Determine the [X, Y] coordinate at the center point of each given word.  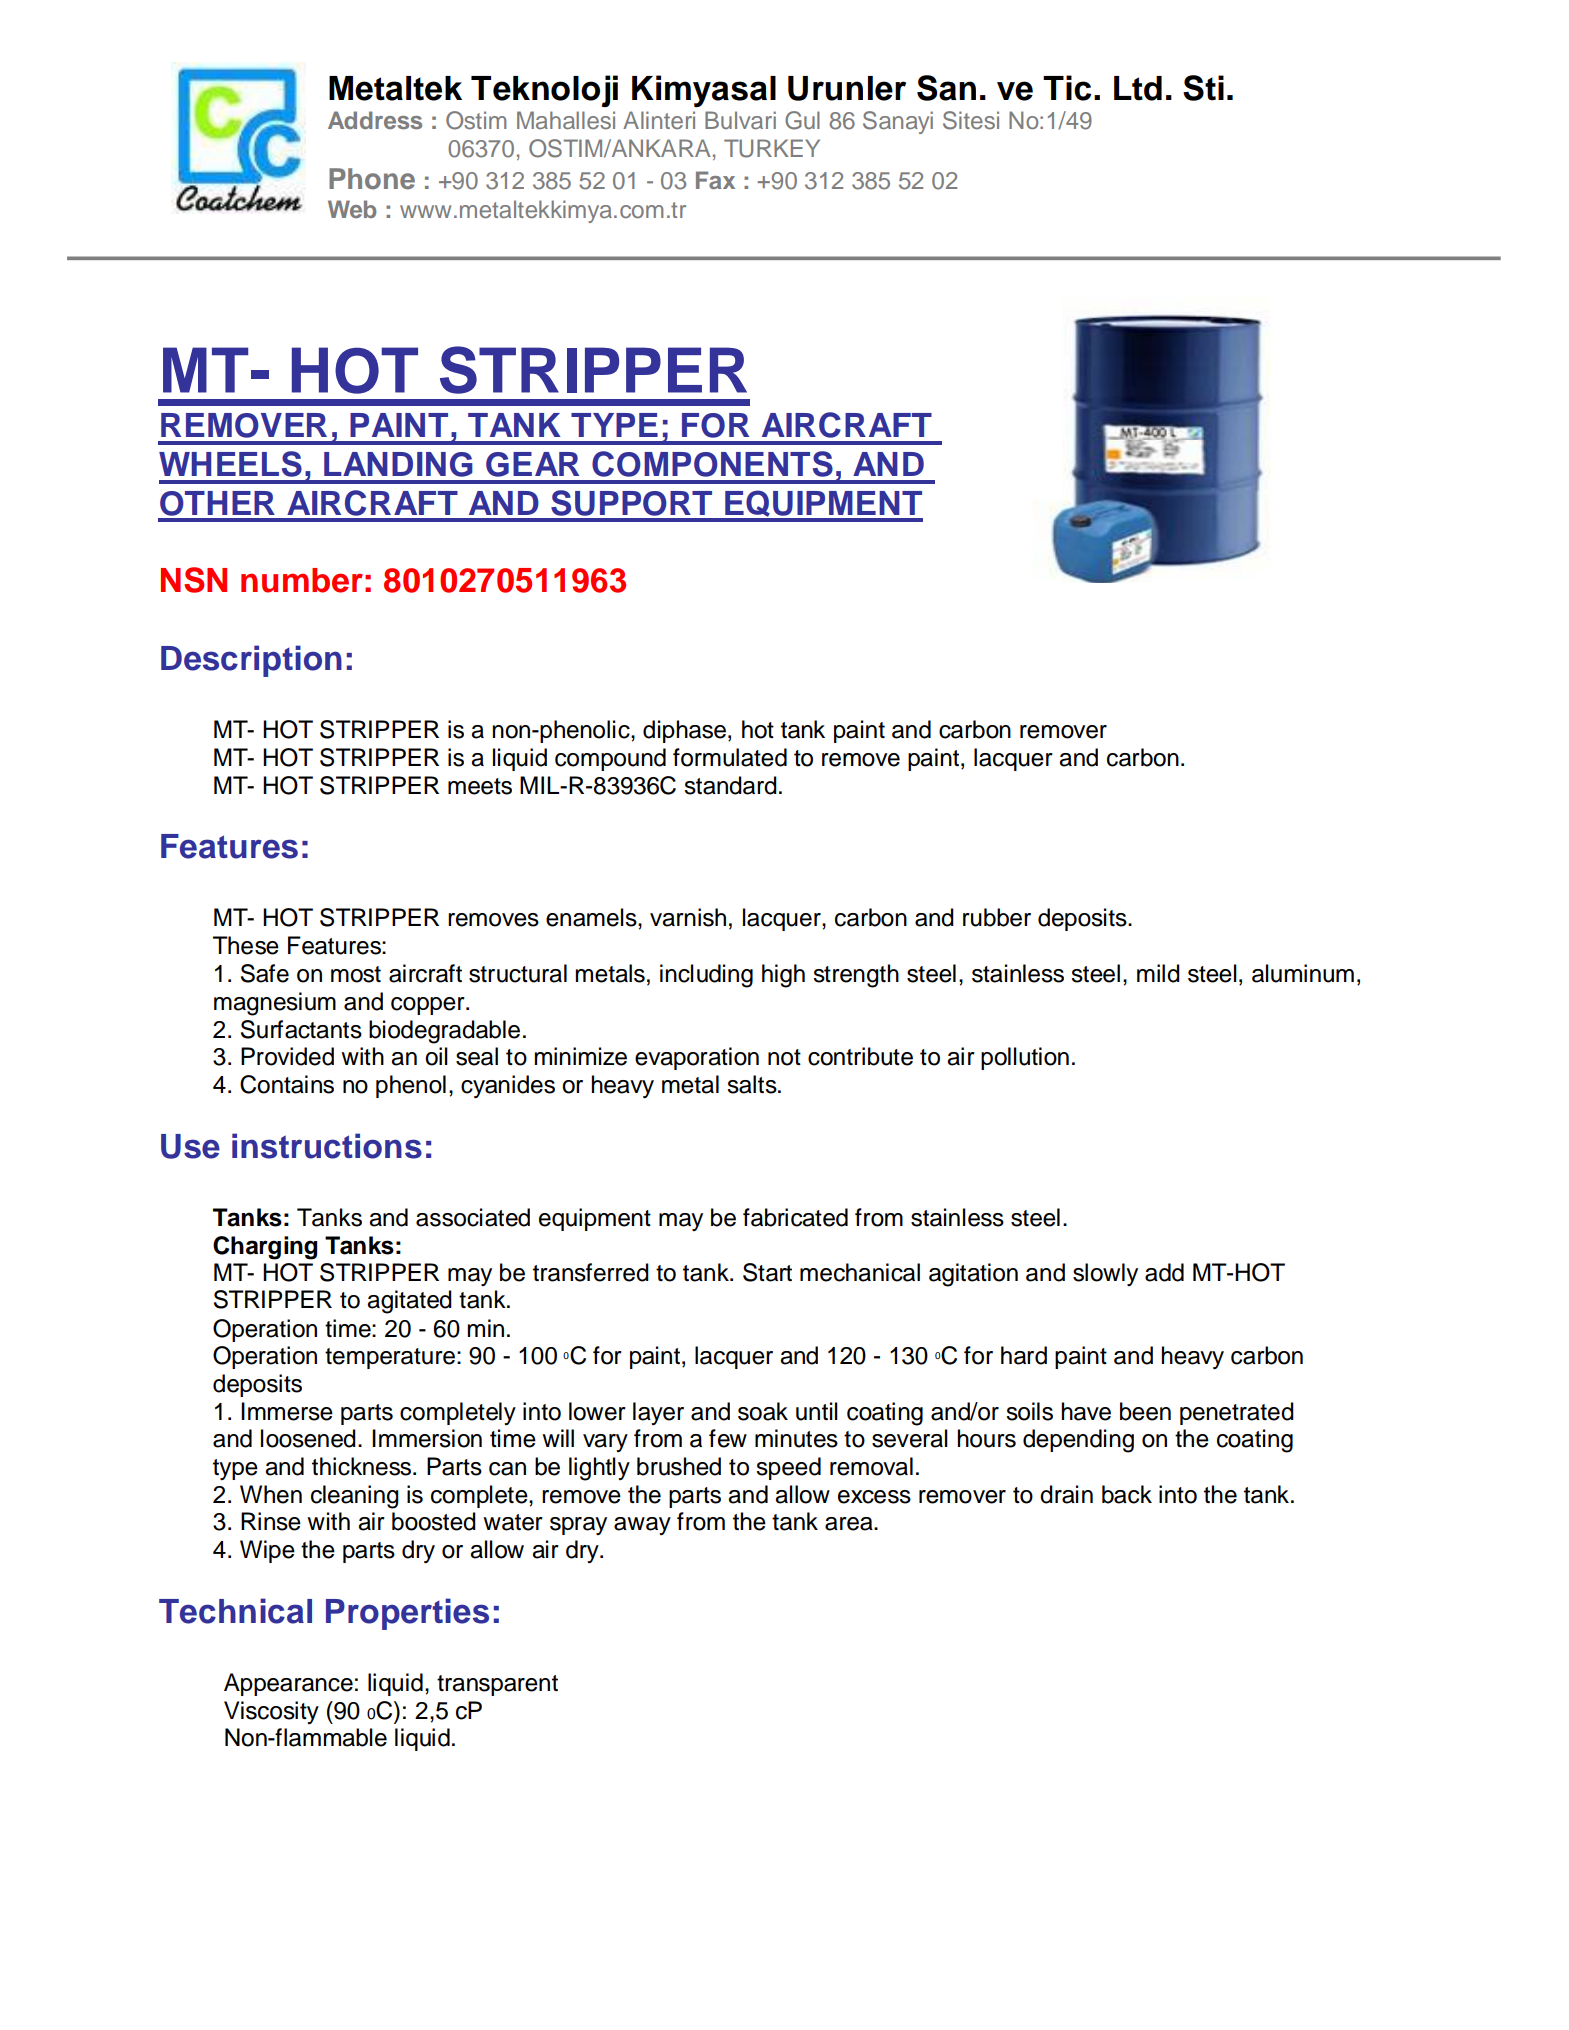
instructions [327, 1146]
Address [375, 120]
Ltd [1138, 88]
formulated [730, 757]
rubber [997, 917]
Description [251, 661]
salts [753, 1084]
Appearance [288, 1684]
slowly [1105, 1274]
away [642, 1526]
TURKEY [772, 148]
